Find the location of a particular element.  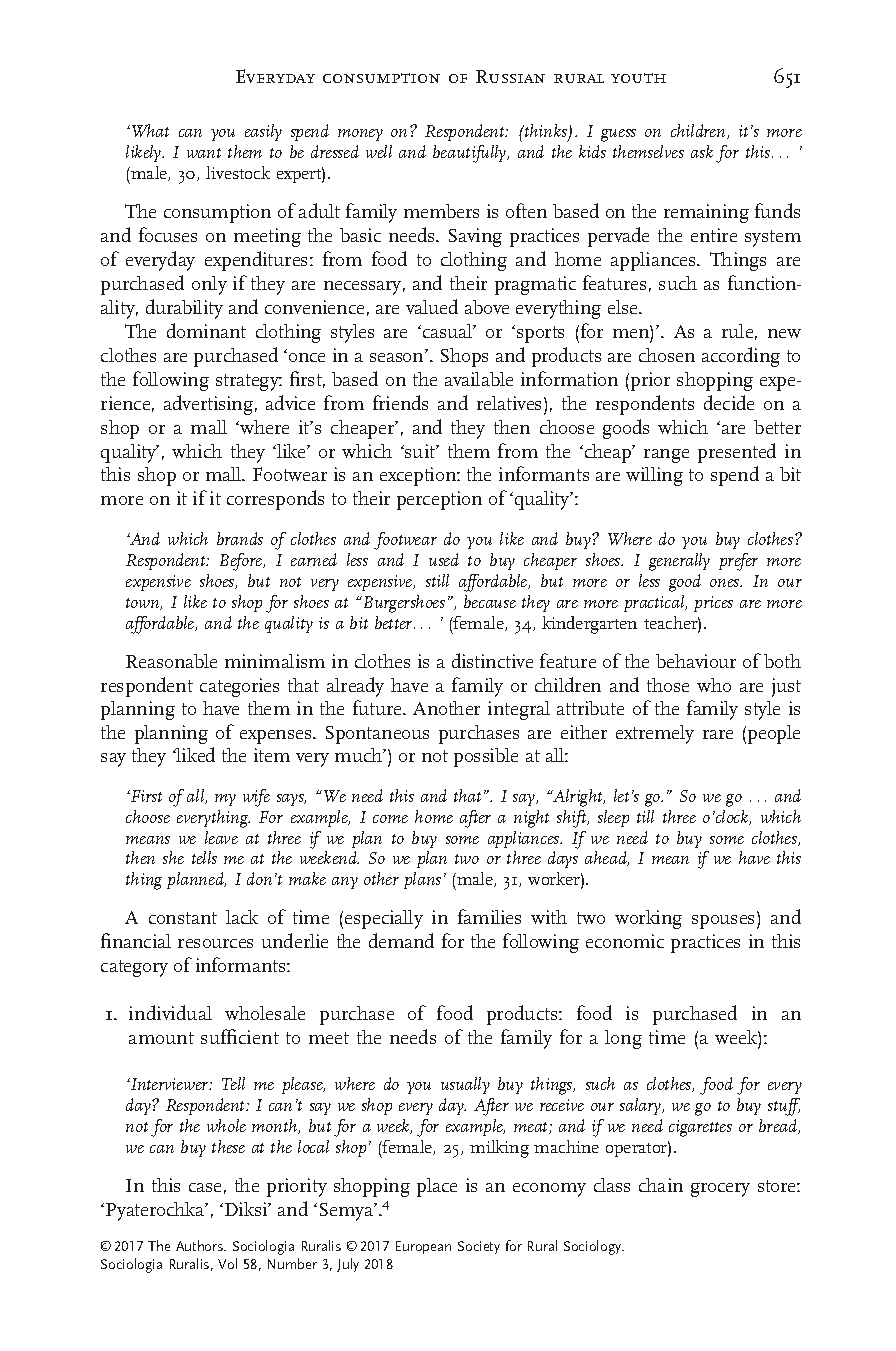

behaviour is located at coordinates (696, 661).
